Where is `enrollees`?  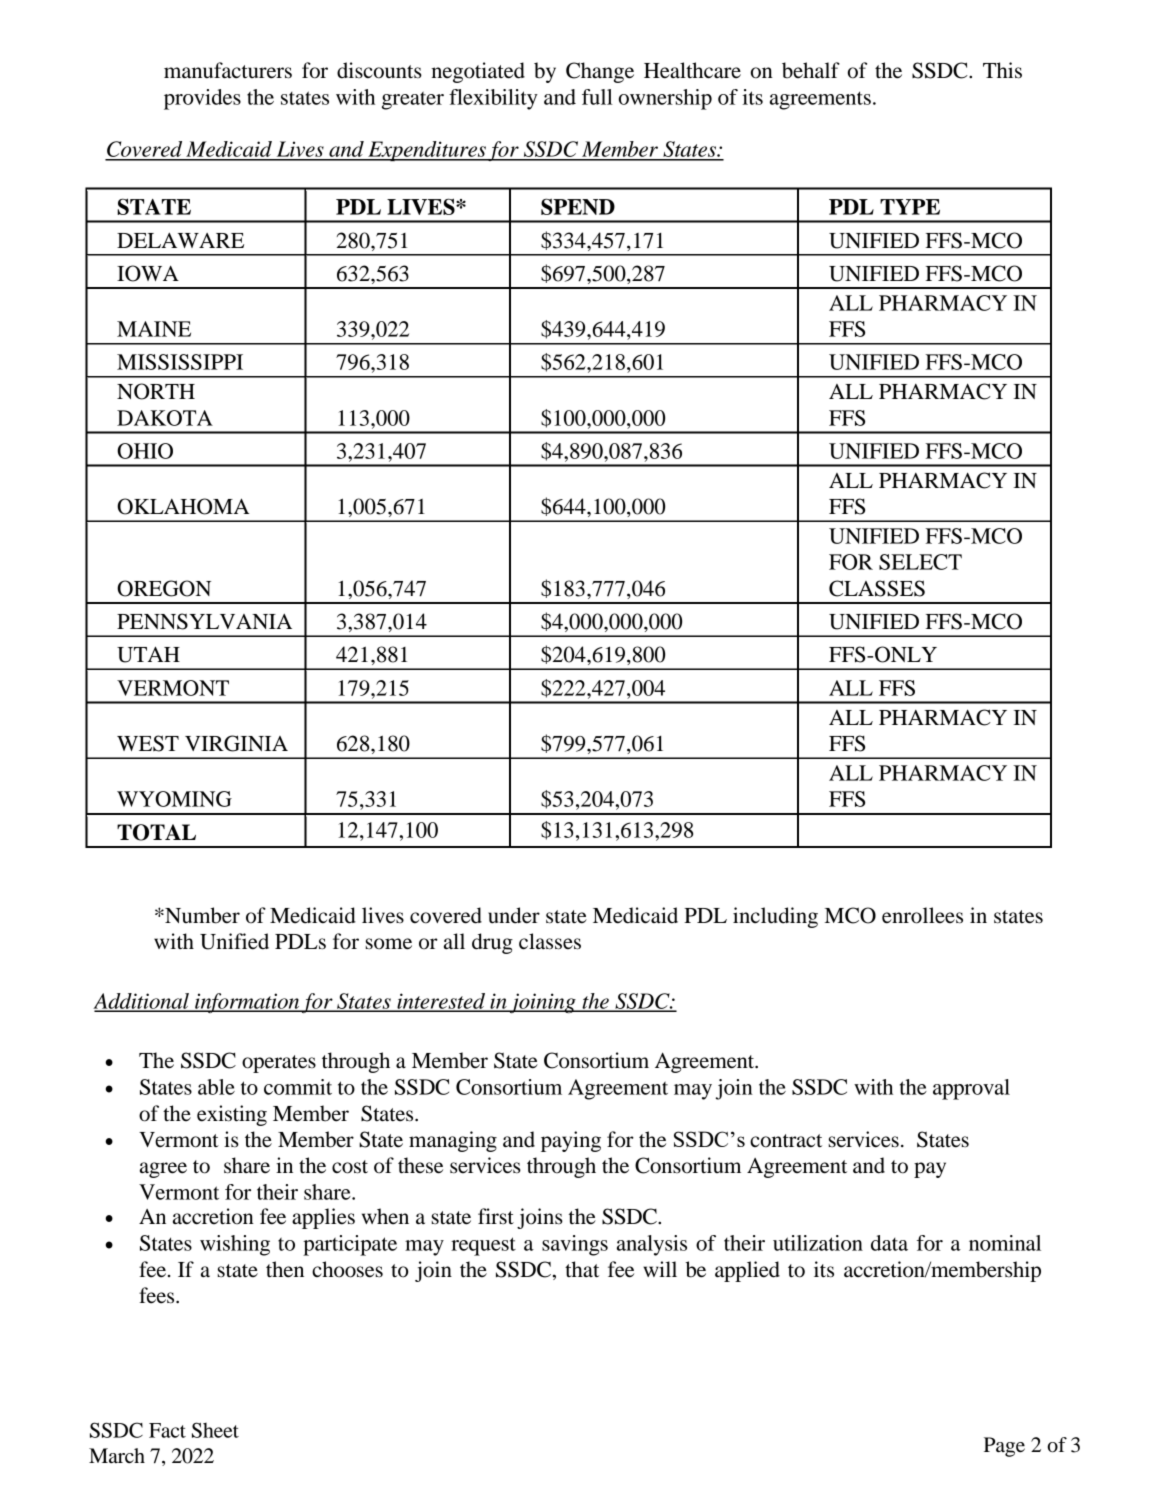
enrollees is located at coordinates (922, 915).
